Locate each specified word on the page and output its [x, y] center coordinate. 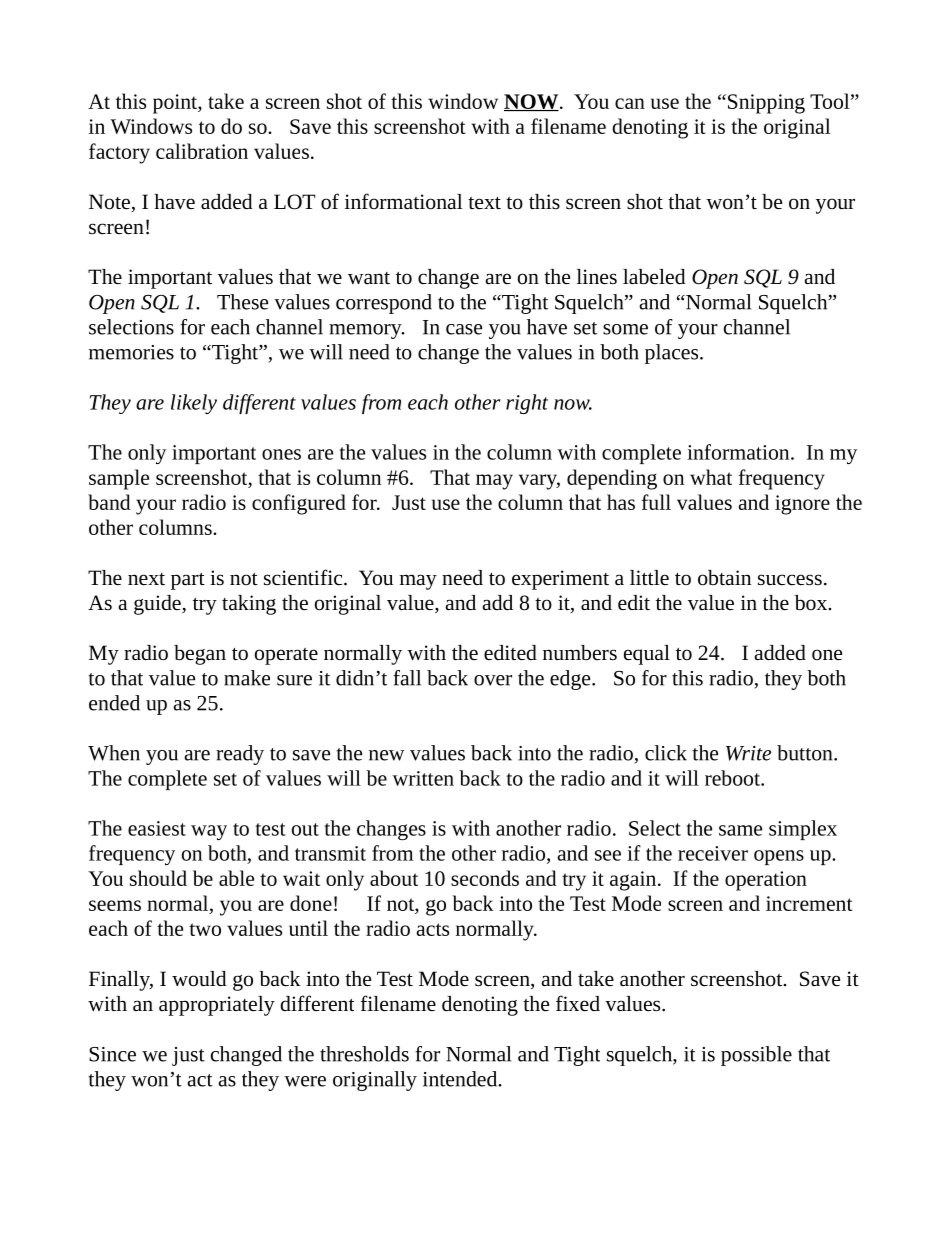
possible [756, 1056]
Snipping [766, 104]
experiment [560, 580]
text [484, 203]
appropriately [217, 1006]
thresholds [364, 1054]
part [188, 581]
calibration [202, 151]
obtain [724, 578]
